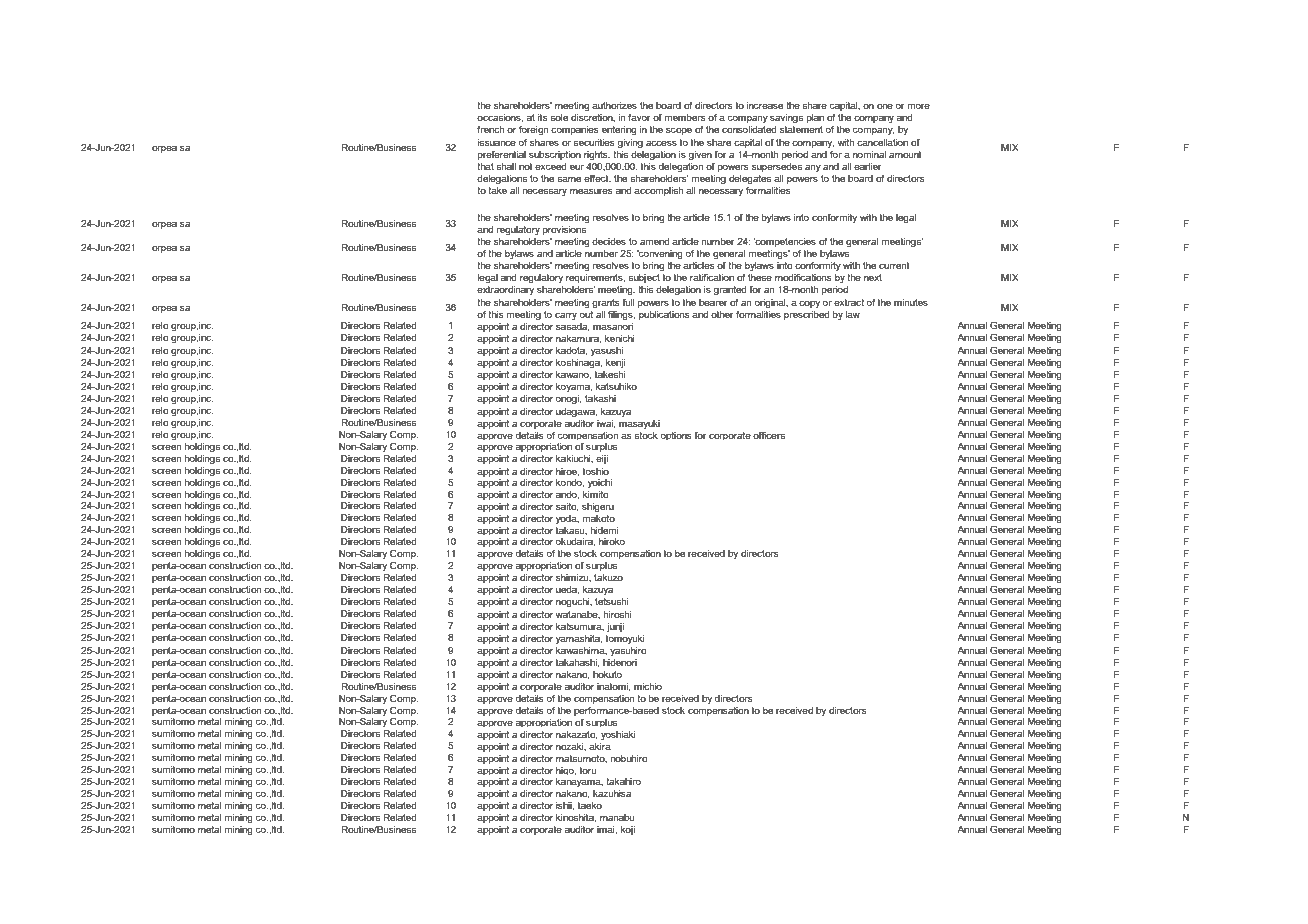  What do you see at coordinates (600, 483) in the screenshot?
I see `yoichi` at bounding box center [600, 483].
